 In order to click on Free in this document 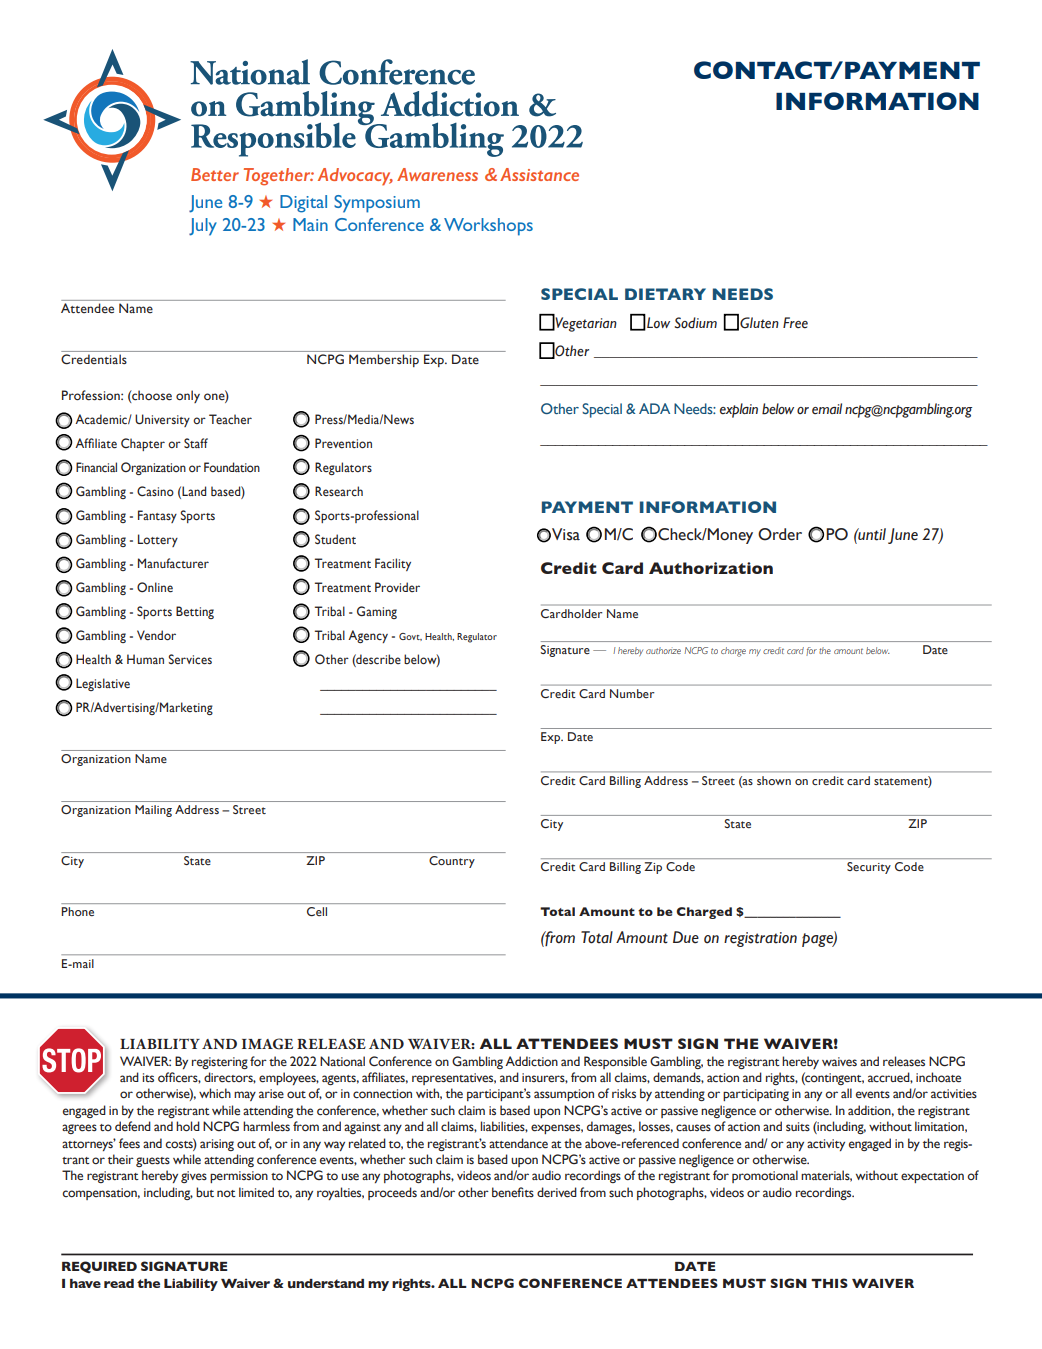, I will do `click(795, 322)`.
